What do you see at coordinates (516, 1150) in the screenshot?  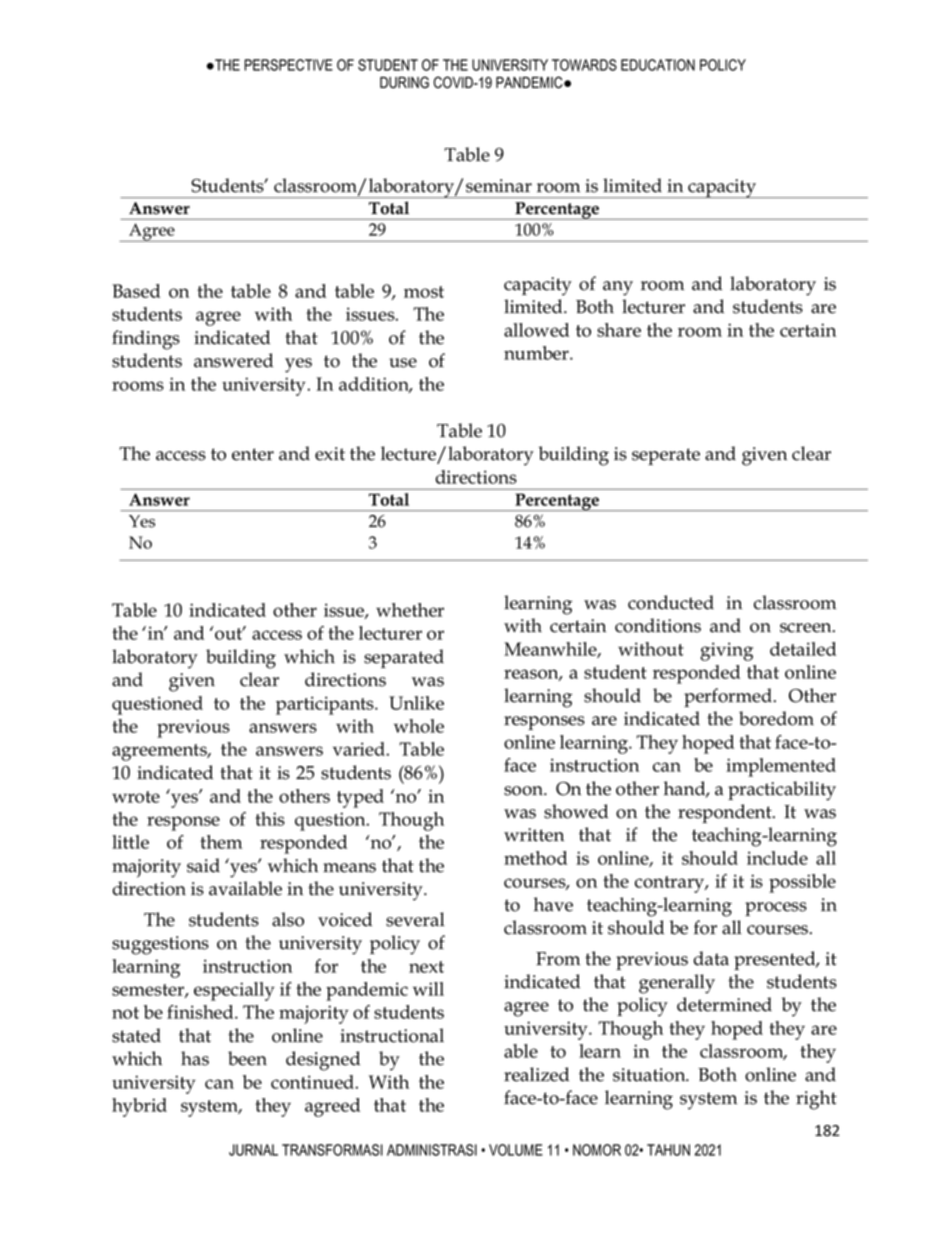 I see `VOLUME` at bounding box center [516, 1150].
